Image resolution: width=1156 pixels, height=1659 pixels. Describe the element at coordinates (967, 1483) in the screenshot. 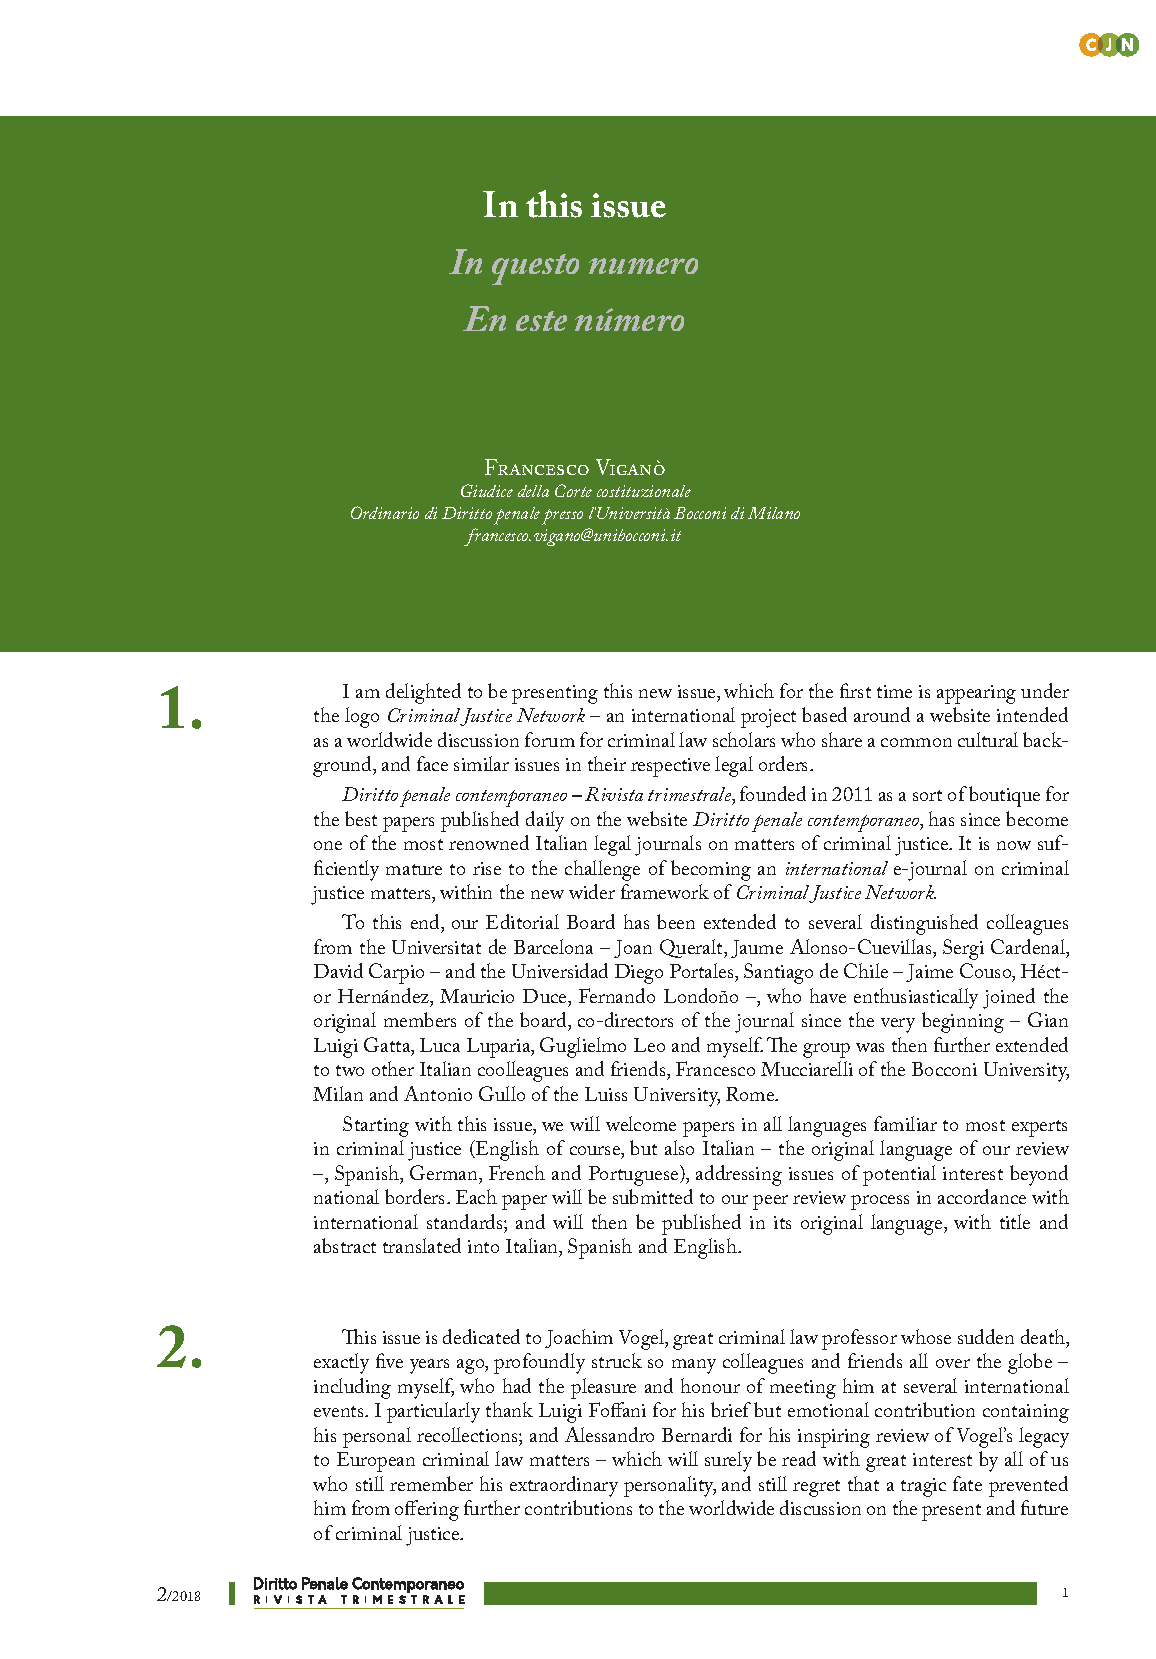

I see `fate` at that location.
